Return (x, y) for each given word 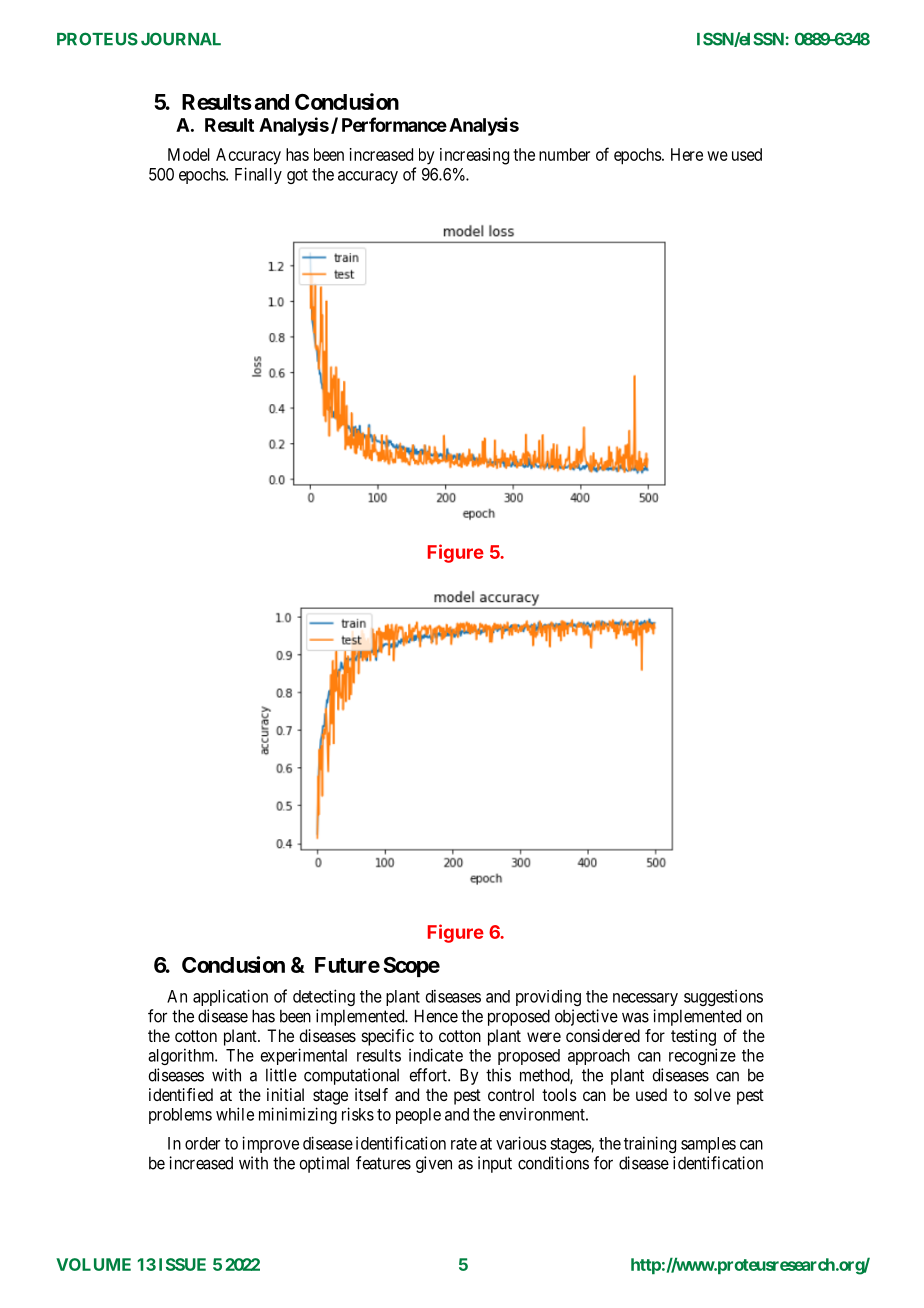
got (297, 176)
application (230, 997)
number (564, 154)
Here (687, 154)
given (434, 1164)
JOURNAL (181, 39)
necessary (645, 999)
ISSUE (182, 1264)
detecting (324, 997)
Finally (258, 175)
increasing (474, 156)
